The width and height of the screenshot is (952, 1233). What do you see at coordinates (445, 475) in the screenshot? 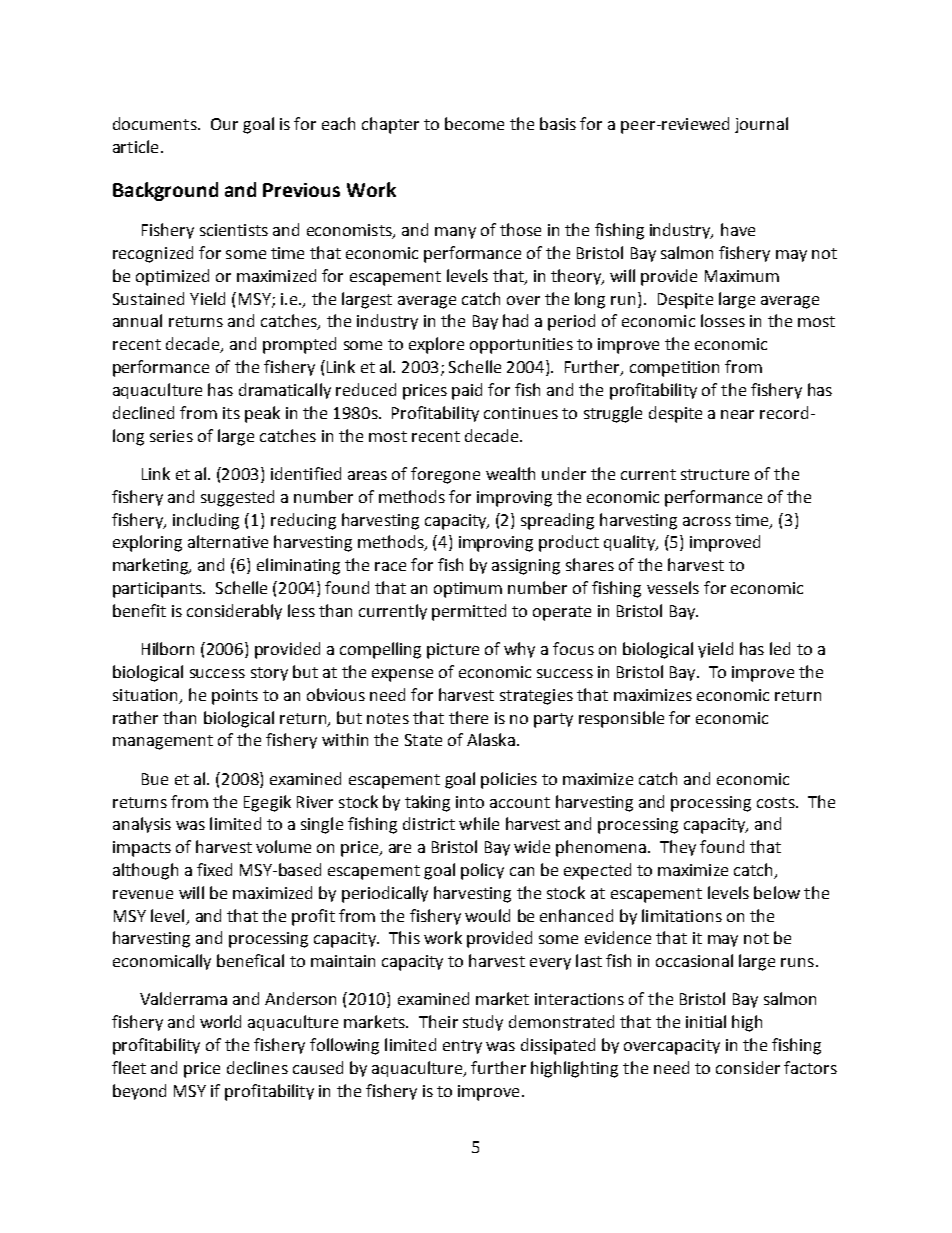
I see `foregone` at bounding box center [445, 475].
